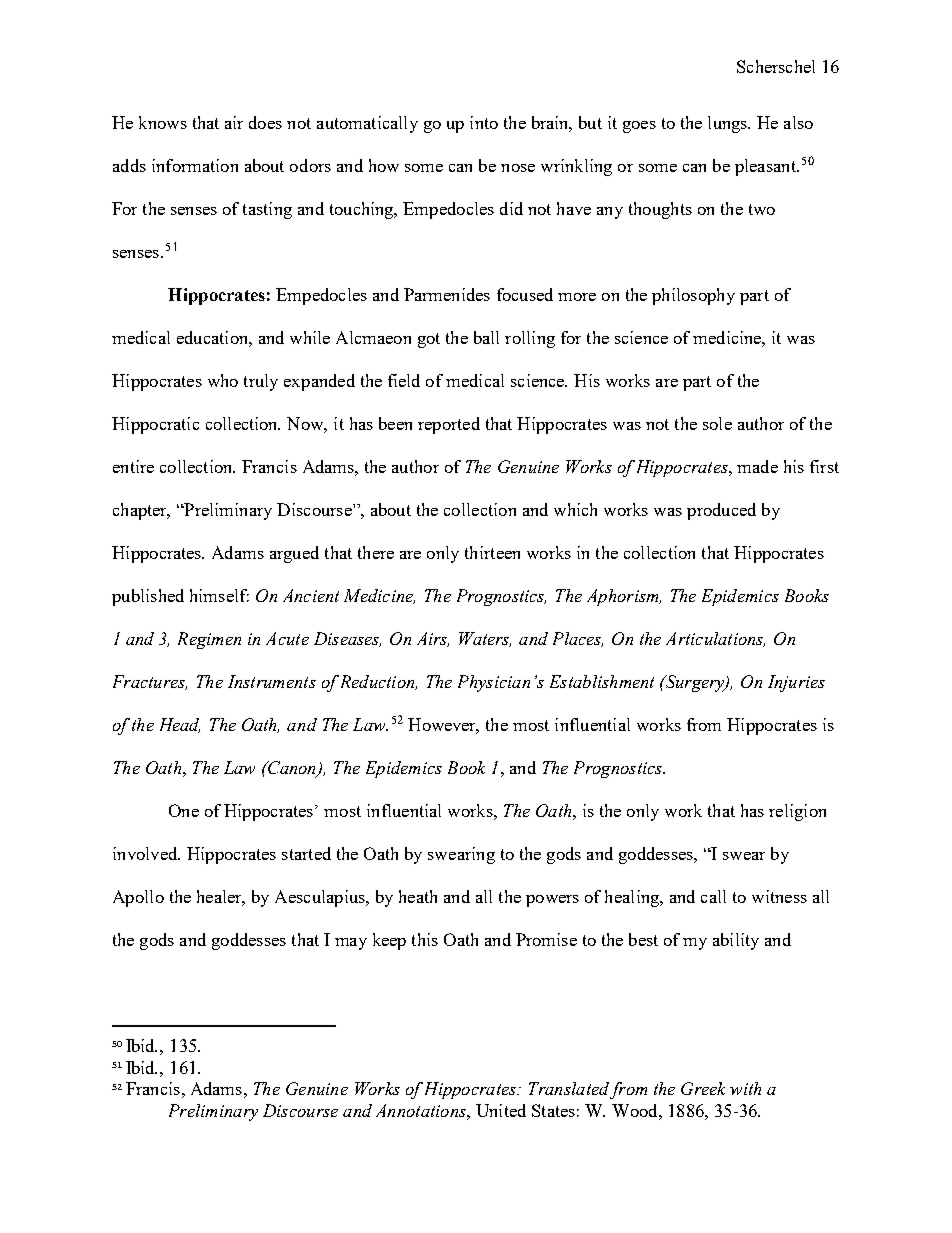 The height and width of the image is (1233, 952). I want to click on However, so click(443, 726).
